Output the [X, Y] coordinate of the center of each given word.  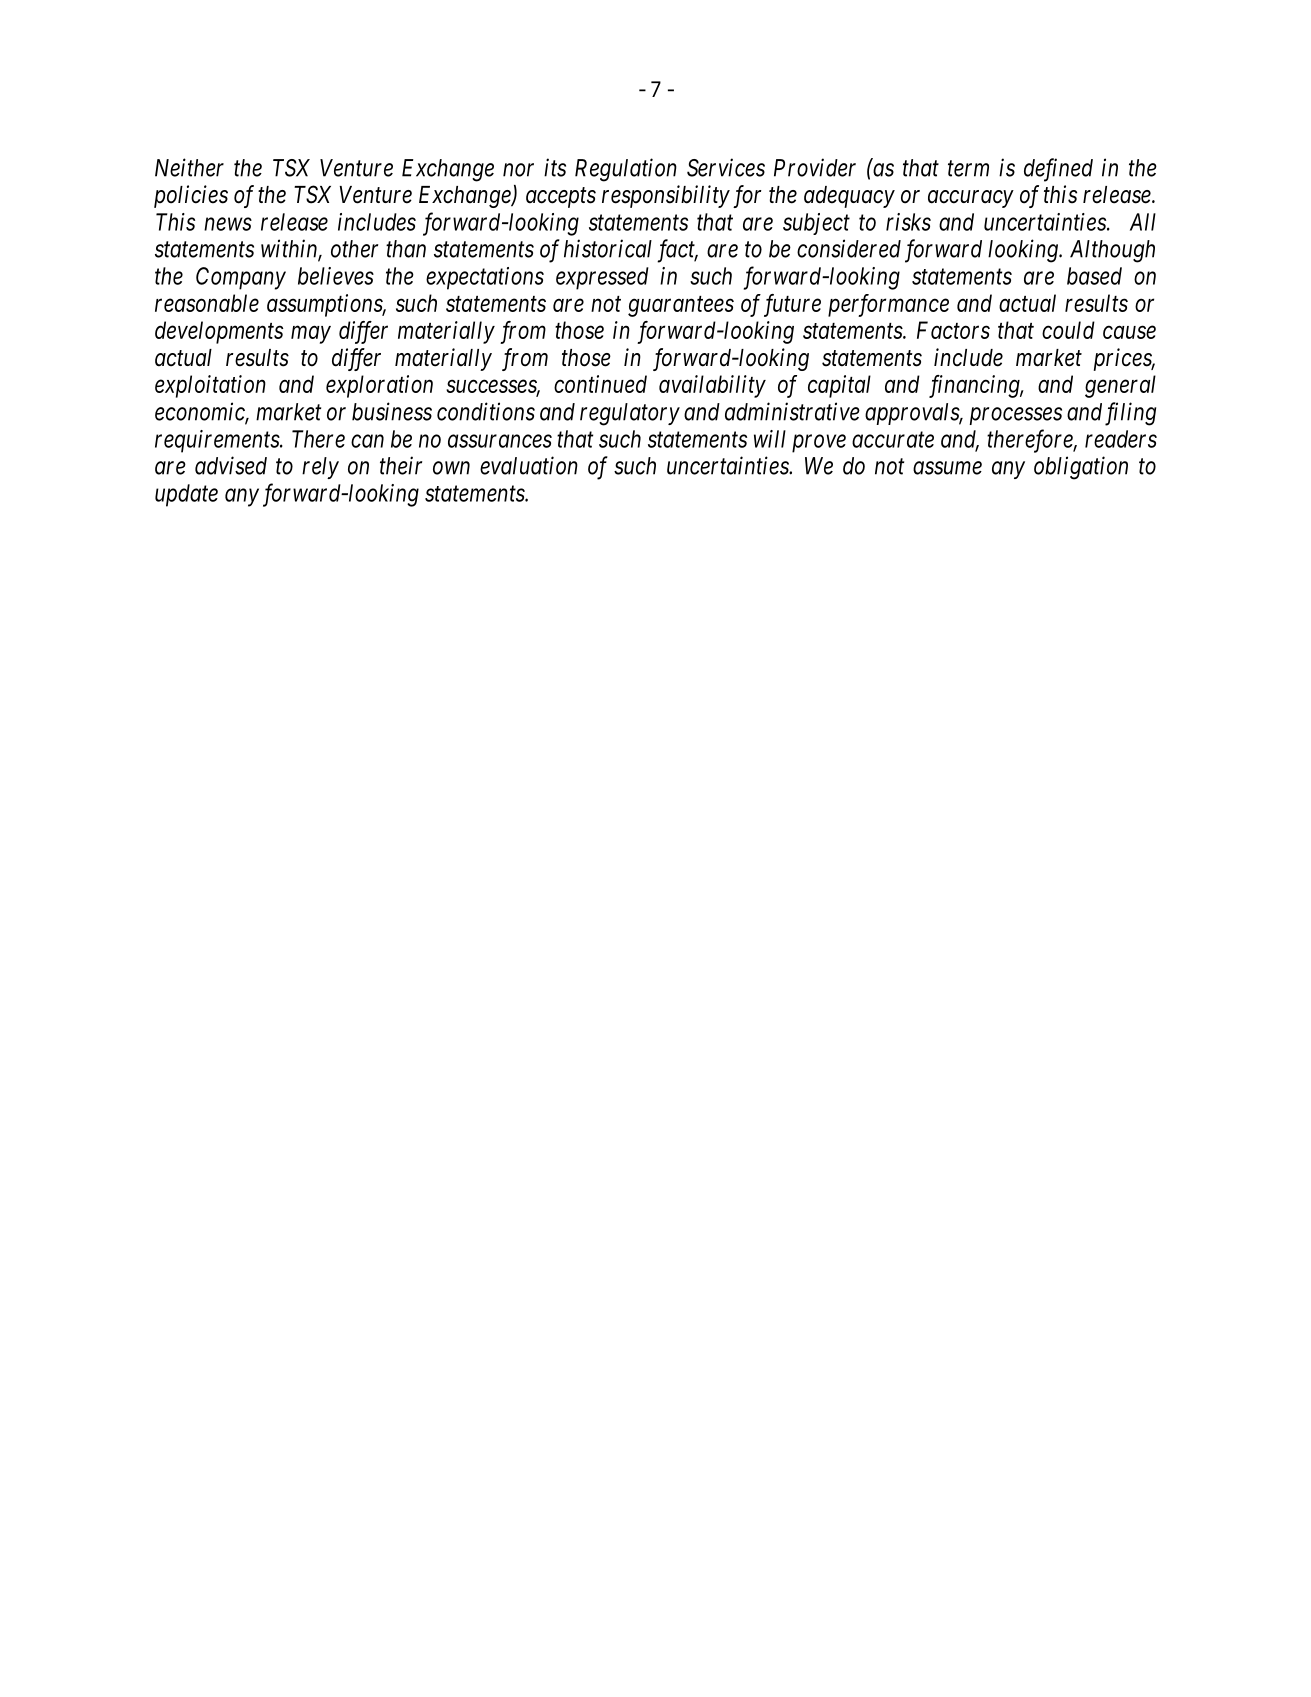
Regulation [626, 170]
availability [712, 386]
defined [1058, 170]
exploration [379, 386]
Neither [189, 167]
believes [336, 276]
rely [320, 468]
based [1094, 276]
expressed [602, 278]
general [1120, 386]
